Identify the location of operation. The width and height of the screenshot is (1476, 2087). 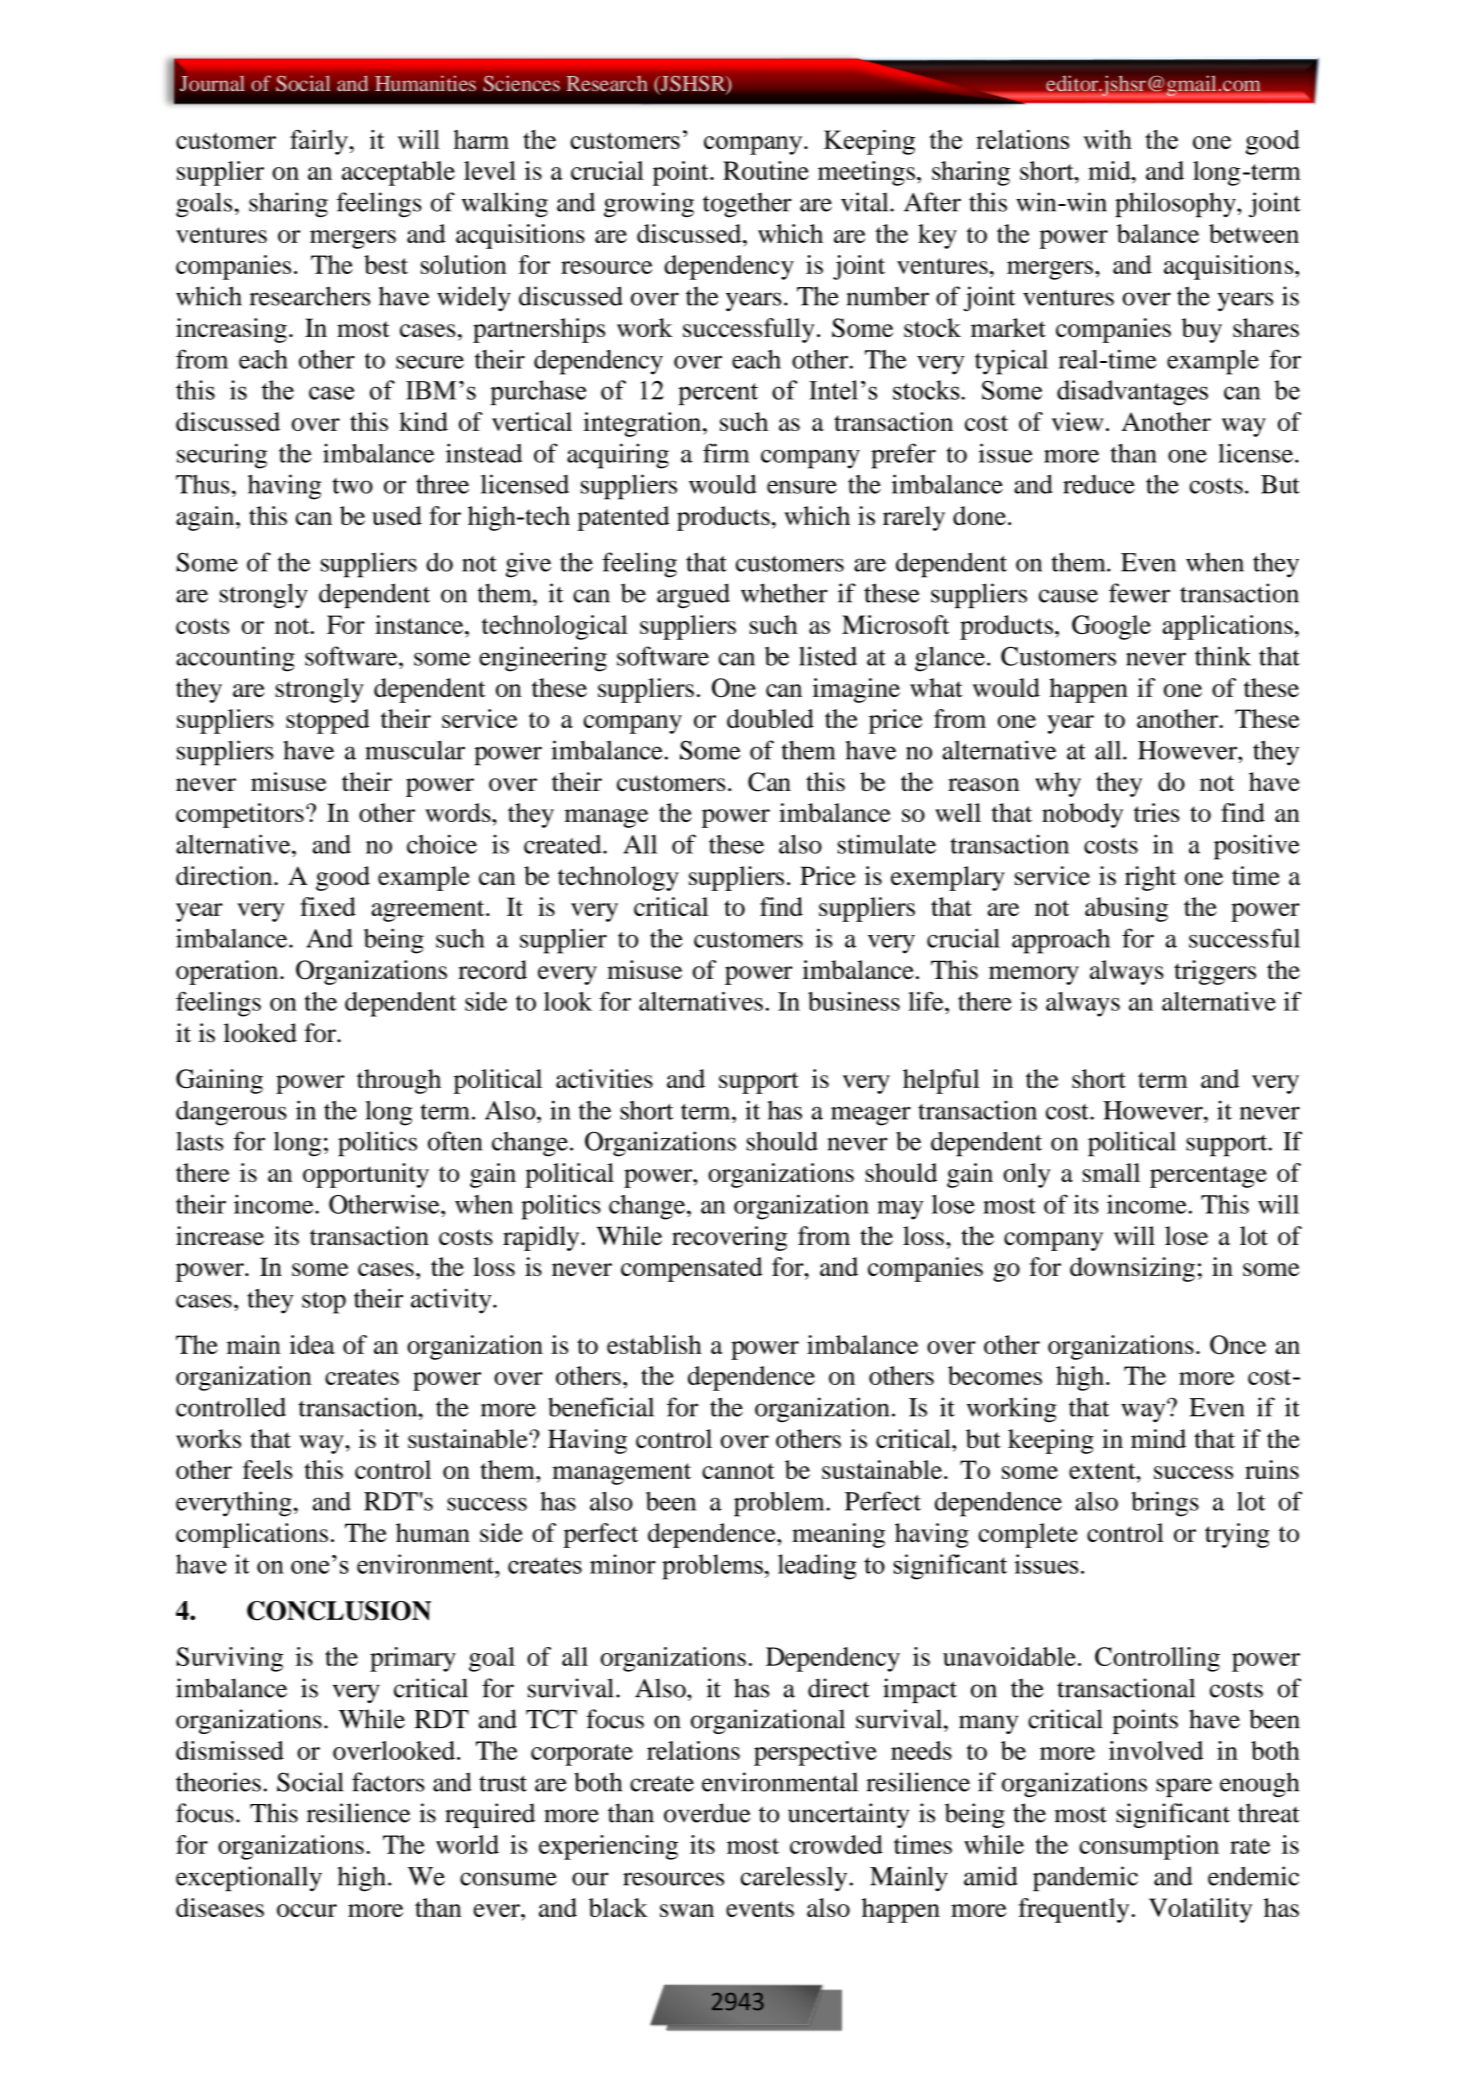
(228, 972).
